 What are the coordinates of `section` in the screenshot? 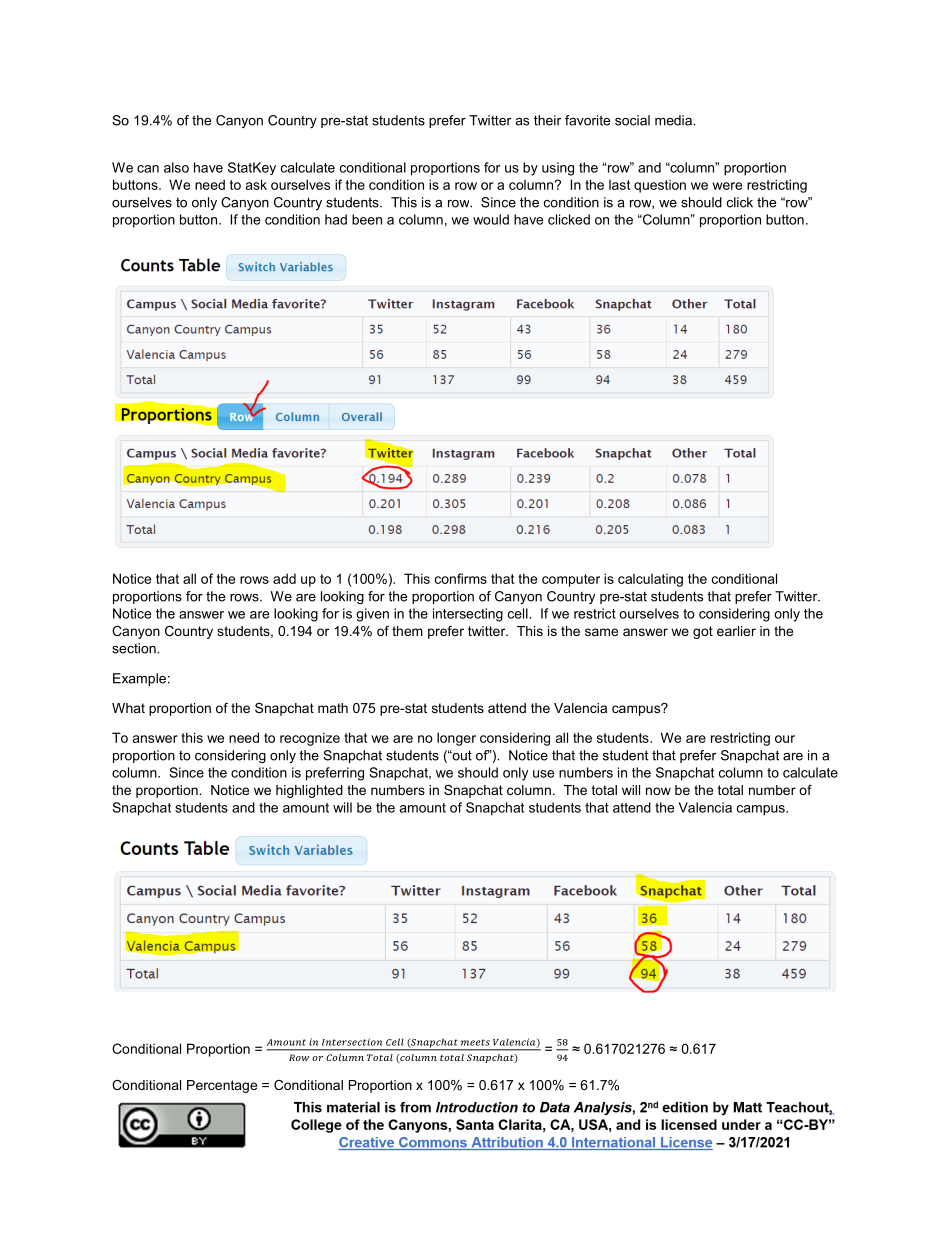 It's located at (135, 648).
